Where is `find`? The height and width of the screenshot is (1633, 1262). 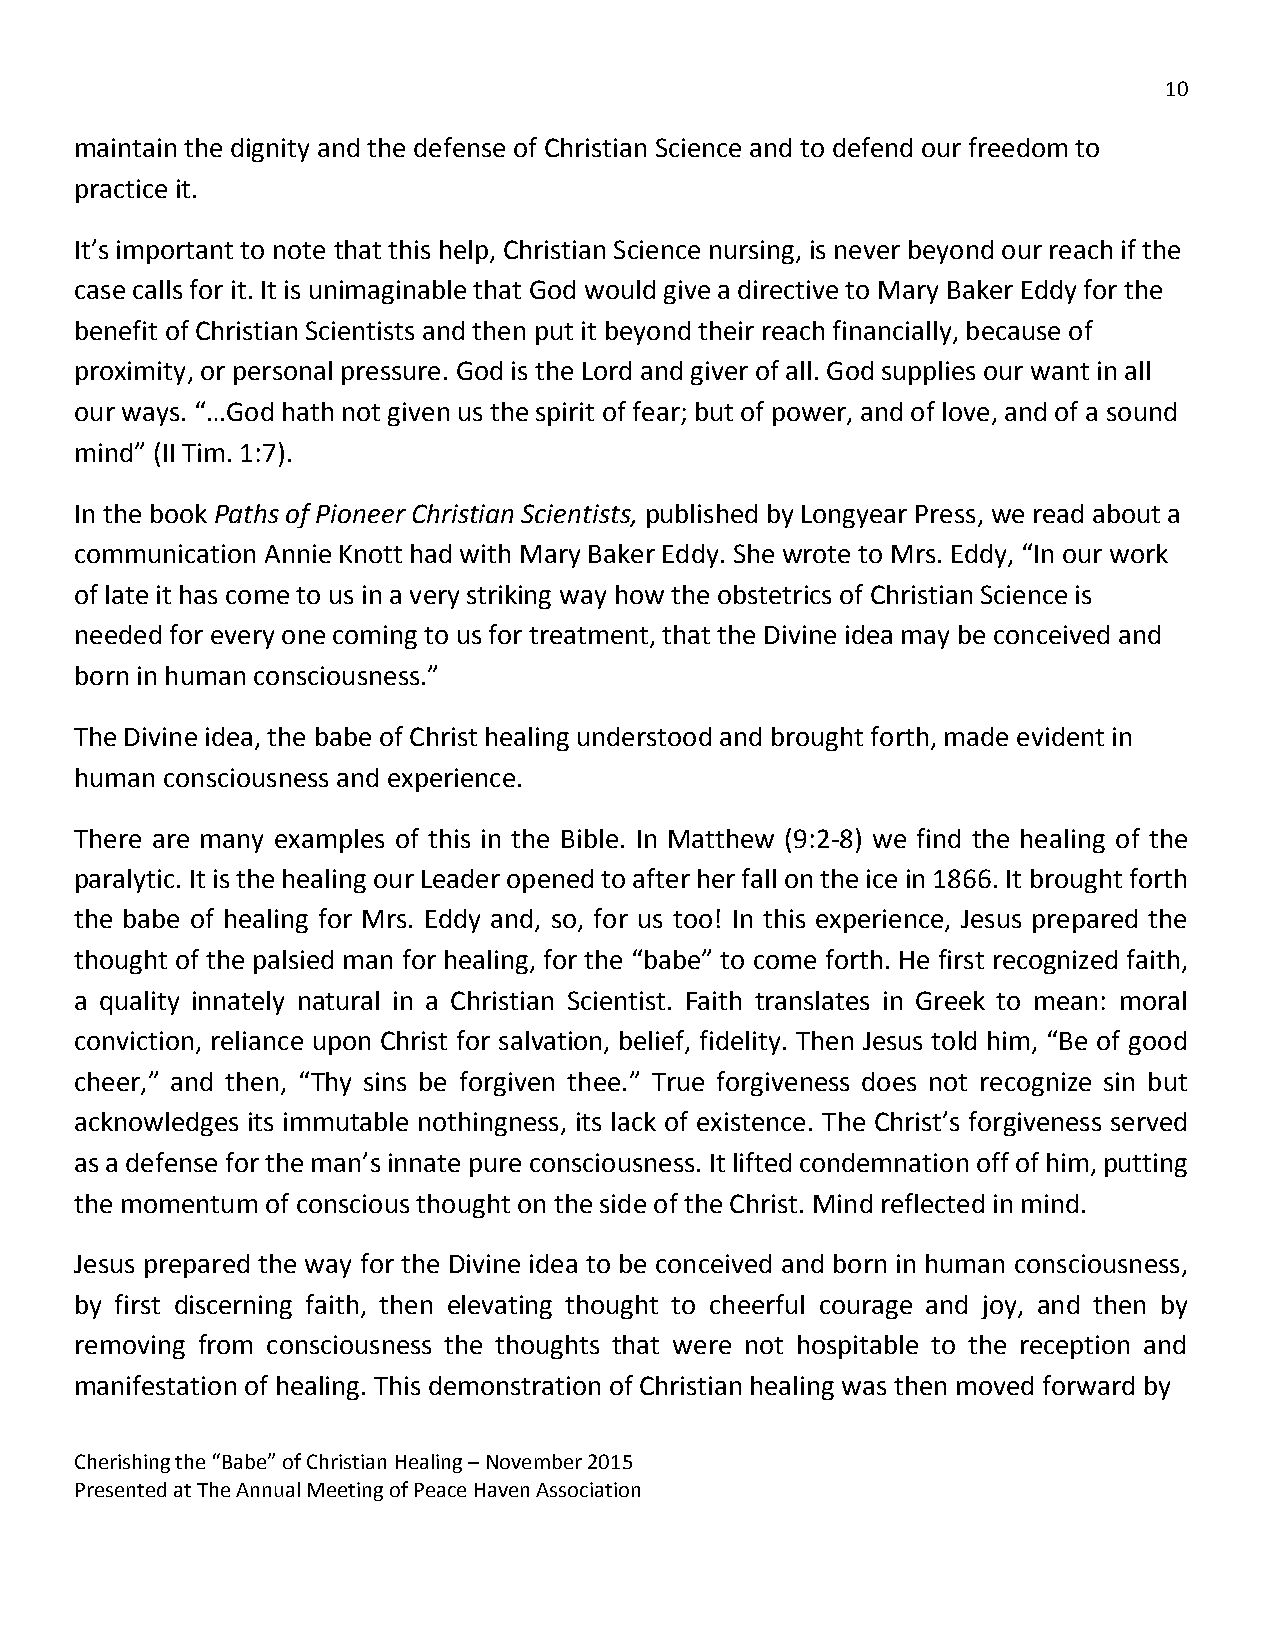
find is located at coordinates (938, 838).
